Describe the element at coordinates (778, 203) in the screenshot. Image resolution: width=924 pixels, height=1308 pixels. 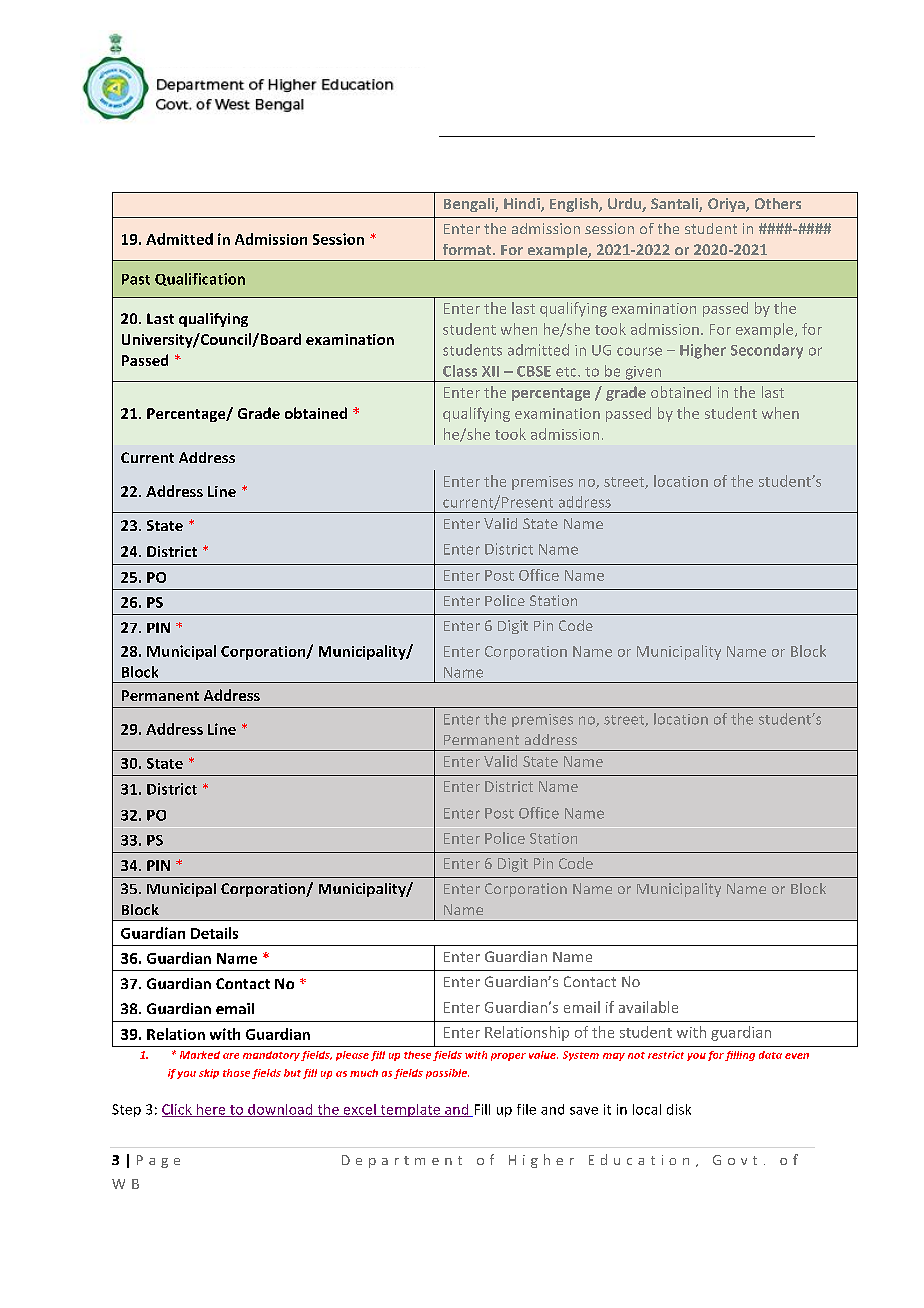
I see `Others` at that location.
